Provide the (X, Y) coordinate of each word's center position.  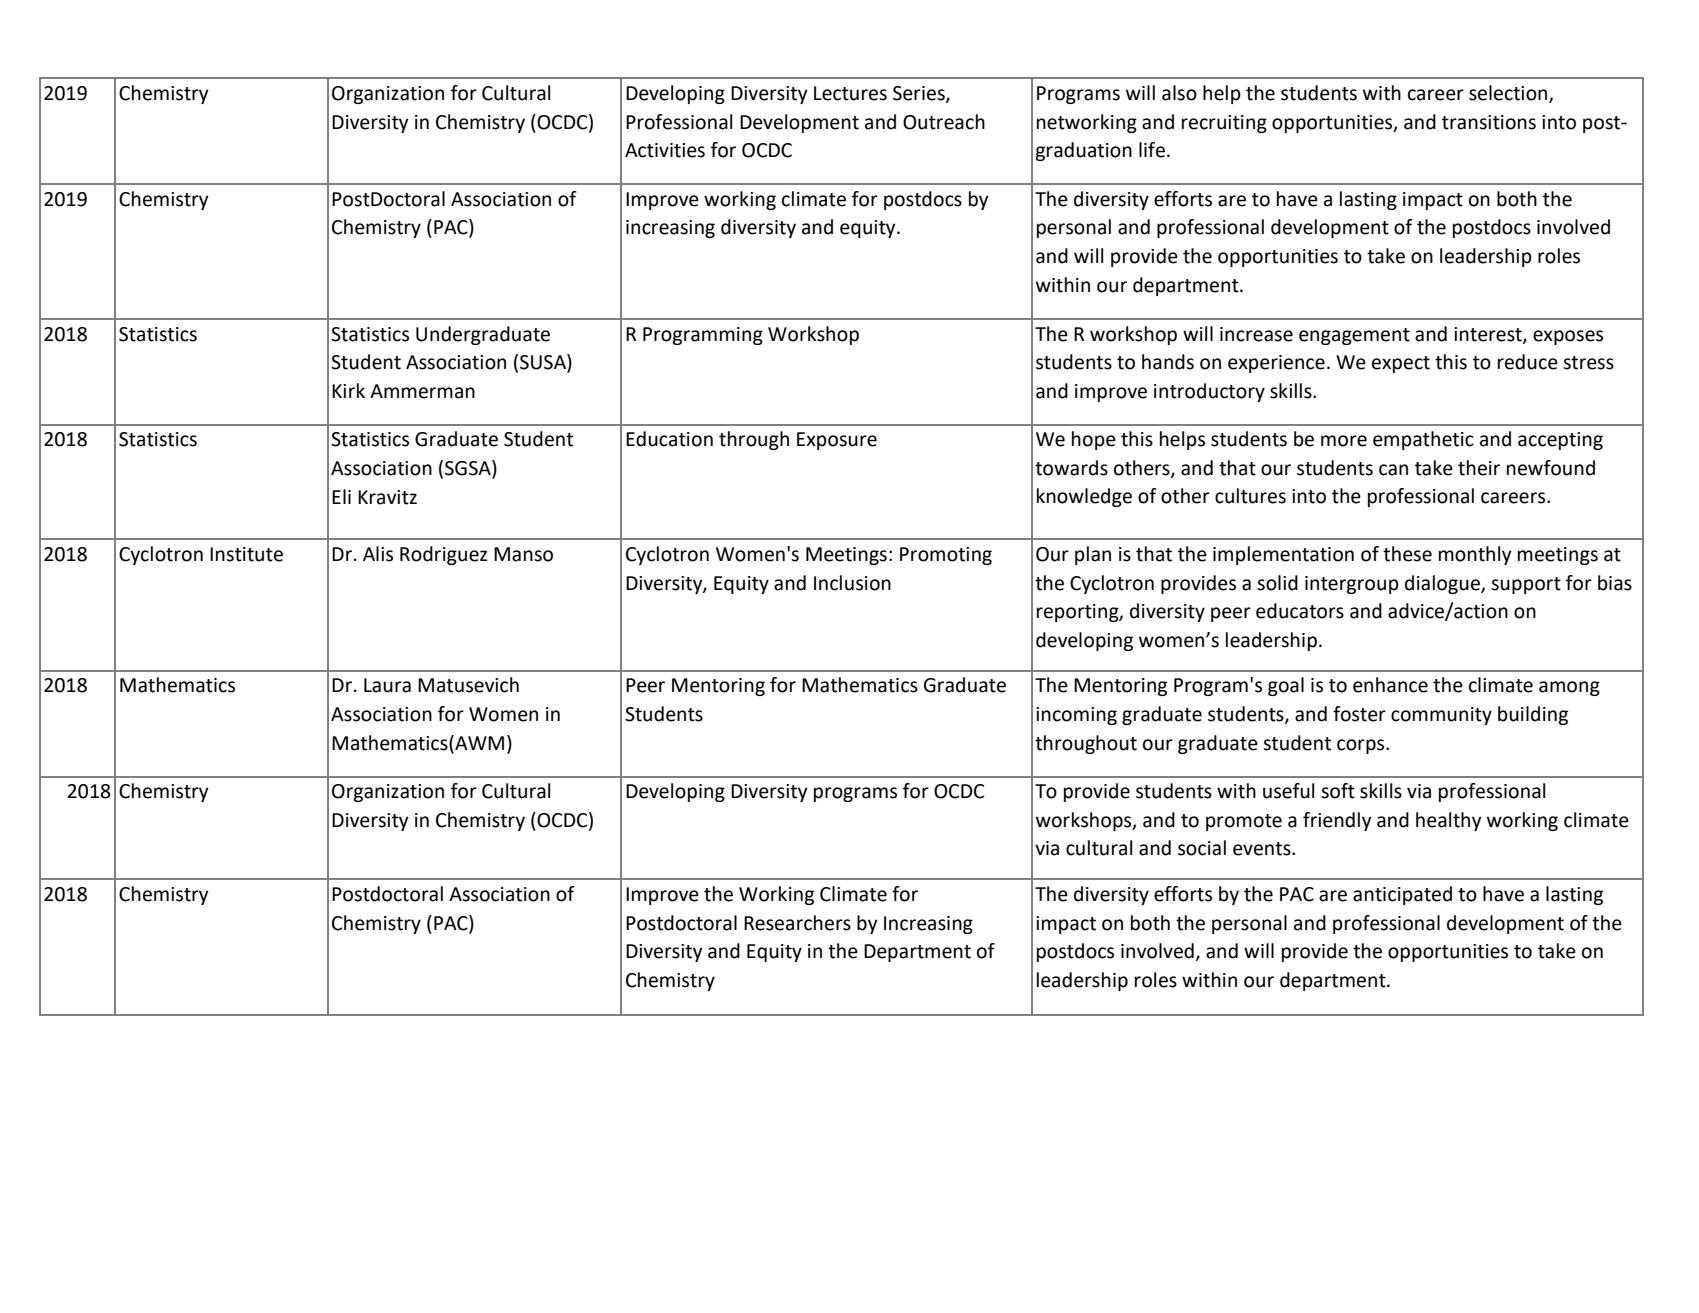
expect (1401, 364)
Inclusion (852, 583)
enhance (1390, 685)
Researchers (797, 923)
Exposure (837, 441)
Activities (665, 150)
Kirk (348, 390)
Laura (387, 685)
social (1202, 848)
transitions (1489, 122)
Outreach (944, 122)
